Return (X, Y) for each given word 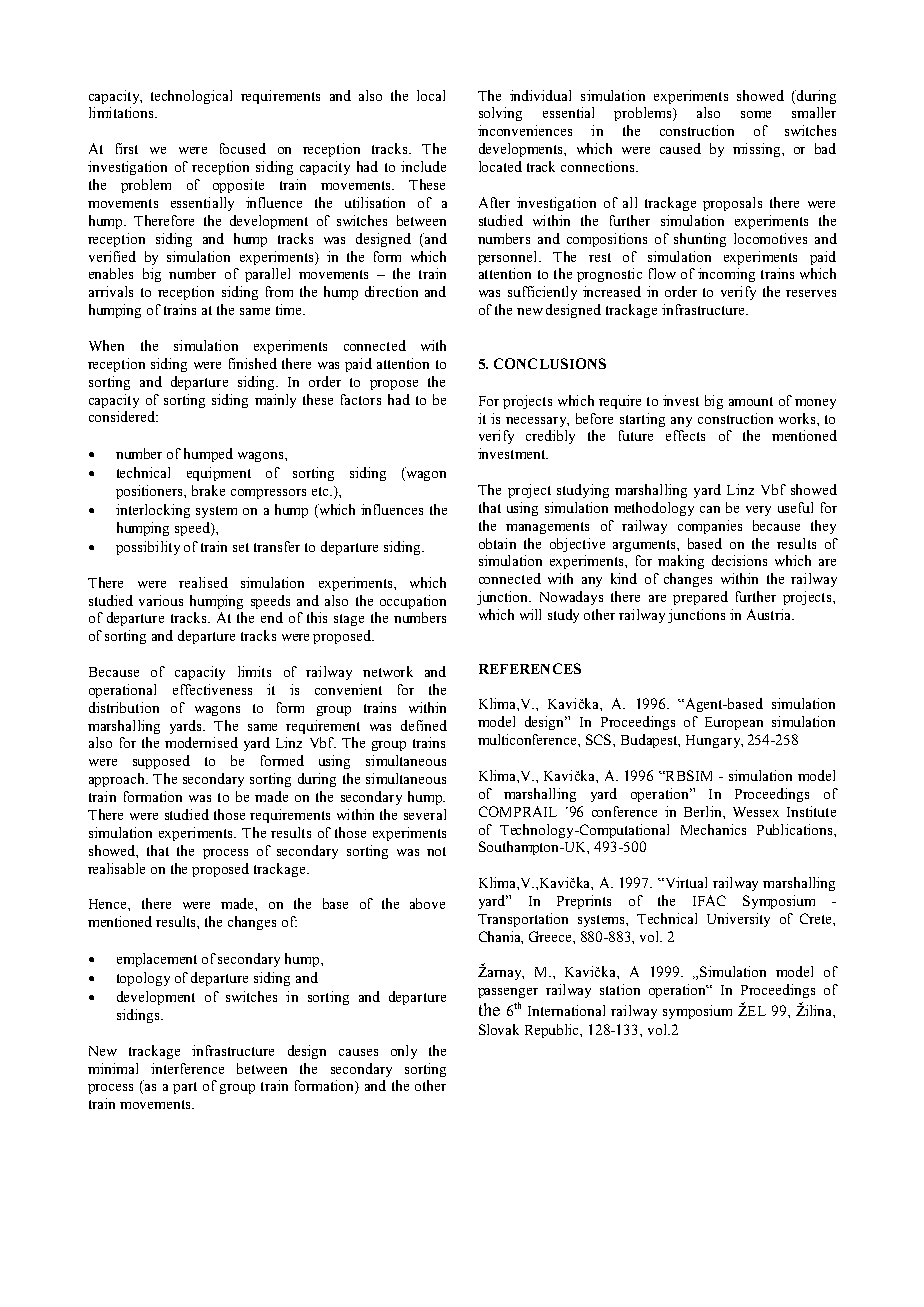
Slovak (499, 1029)
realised (203, 582)
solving (500, 114)
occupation (413, 602)
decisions (739, 560)
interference (187, 1068)
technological (191, 97)
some (756, 114)
